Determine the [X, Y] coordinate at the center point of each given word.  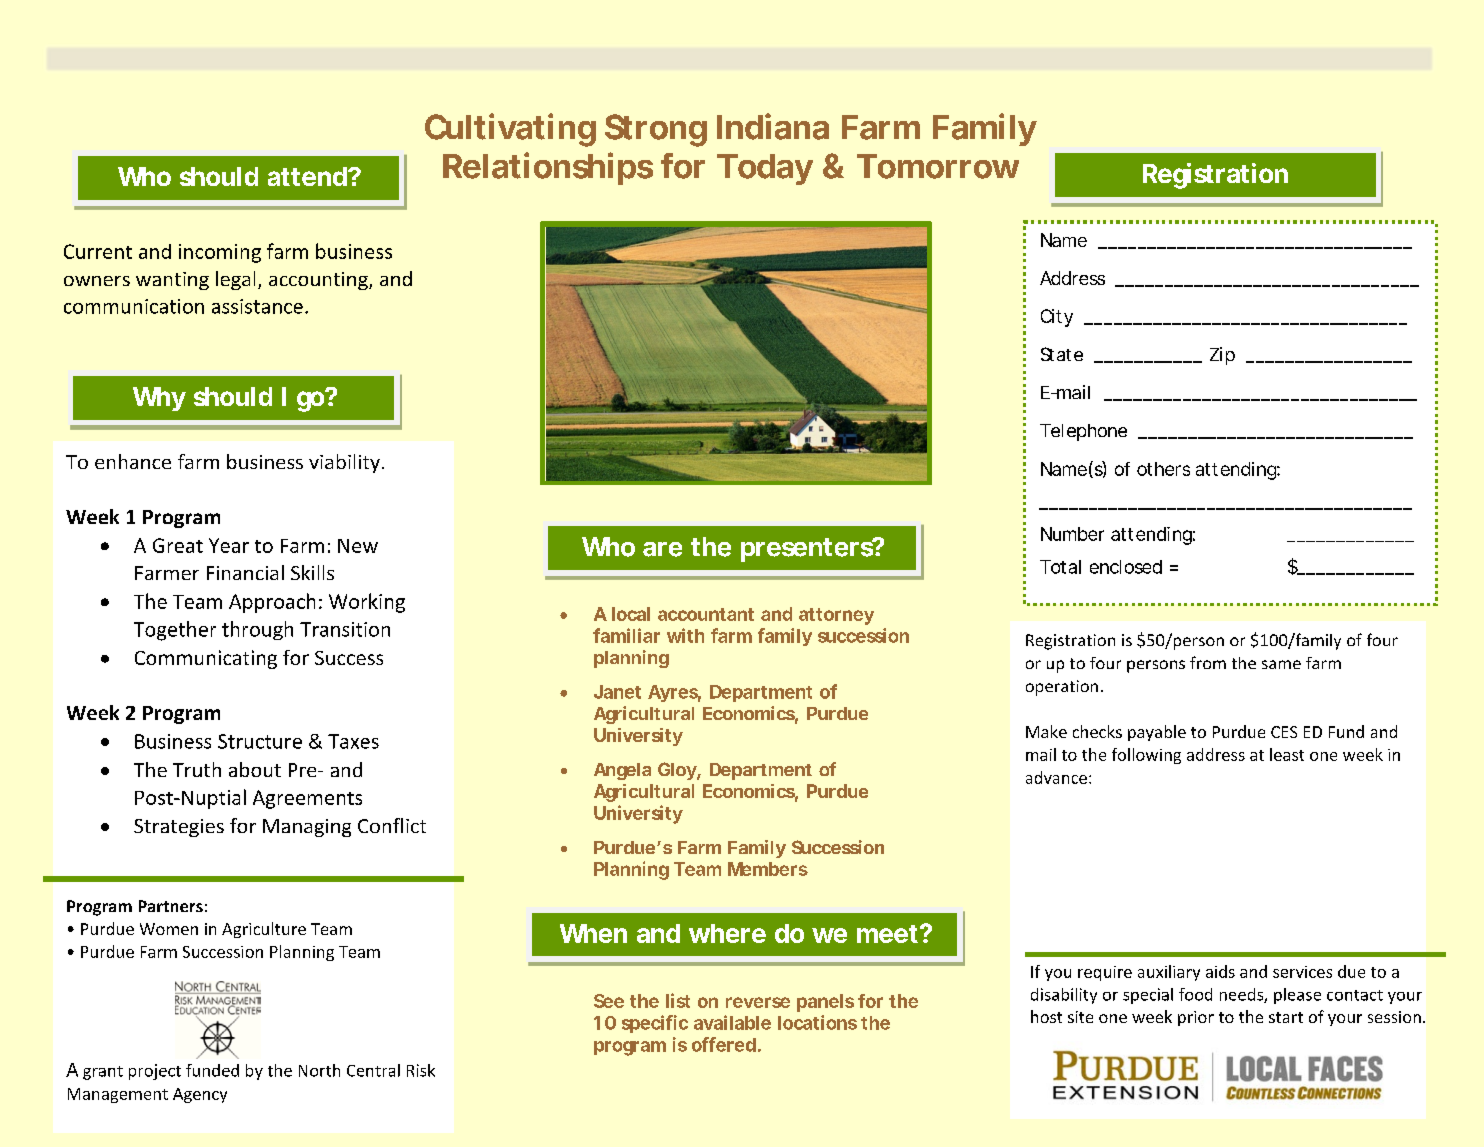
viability [344, 463]
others [1163, 469]
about [255, 769]
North [319, 1070]
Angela [622, 771]
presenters [808, 550]
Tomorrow [938, 166]
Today [765, 169]
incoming [220, 253]
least [1287, 754]
